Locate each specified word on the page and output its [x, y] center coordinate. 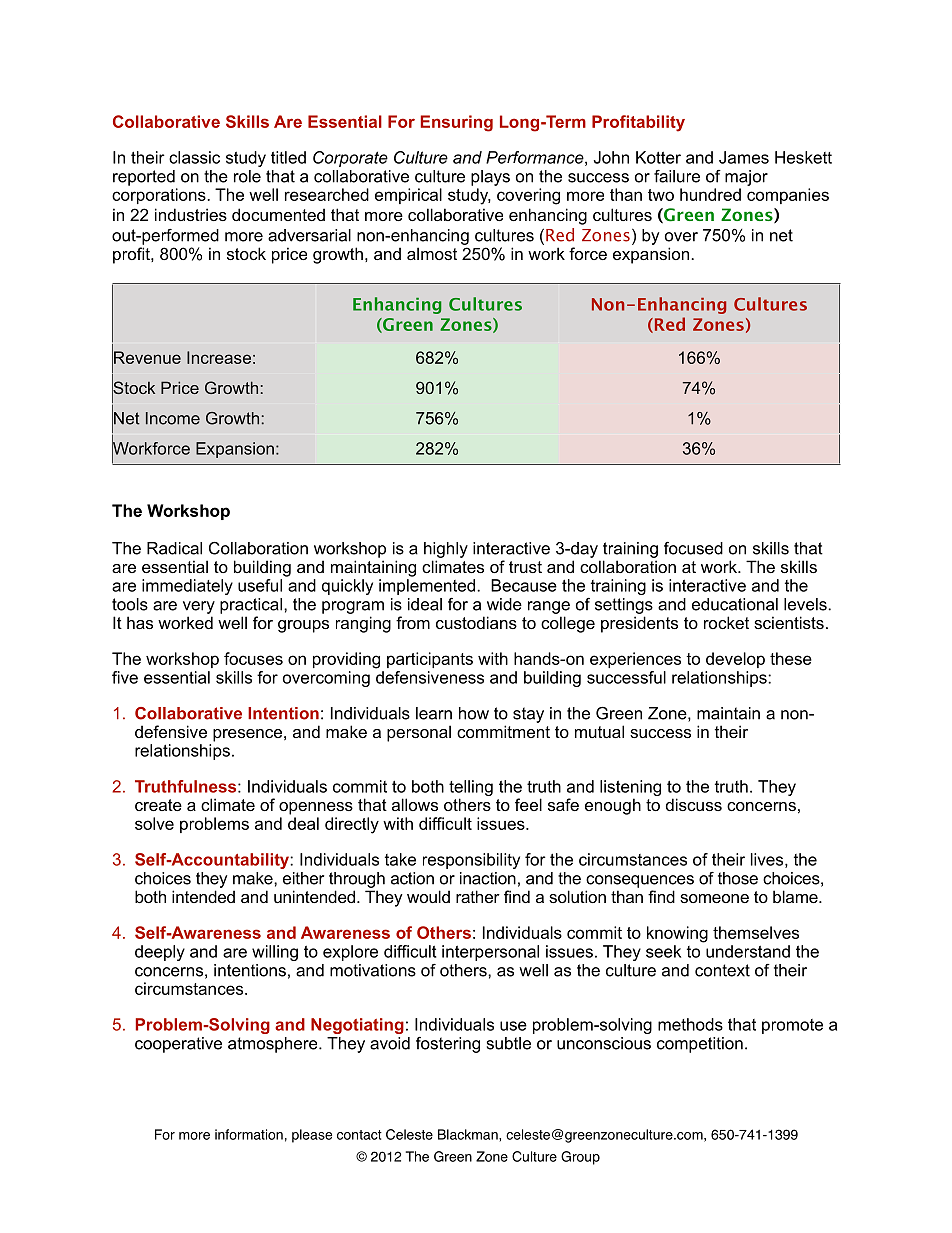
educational [735, 604]
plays [490, 178]
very [199, 607]
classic [194, 157]
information [249, 1134]
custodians [476, 622]
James [744, 157]
